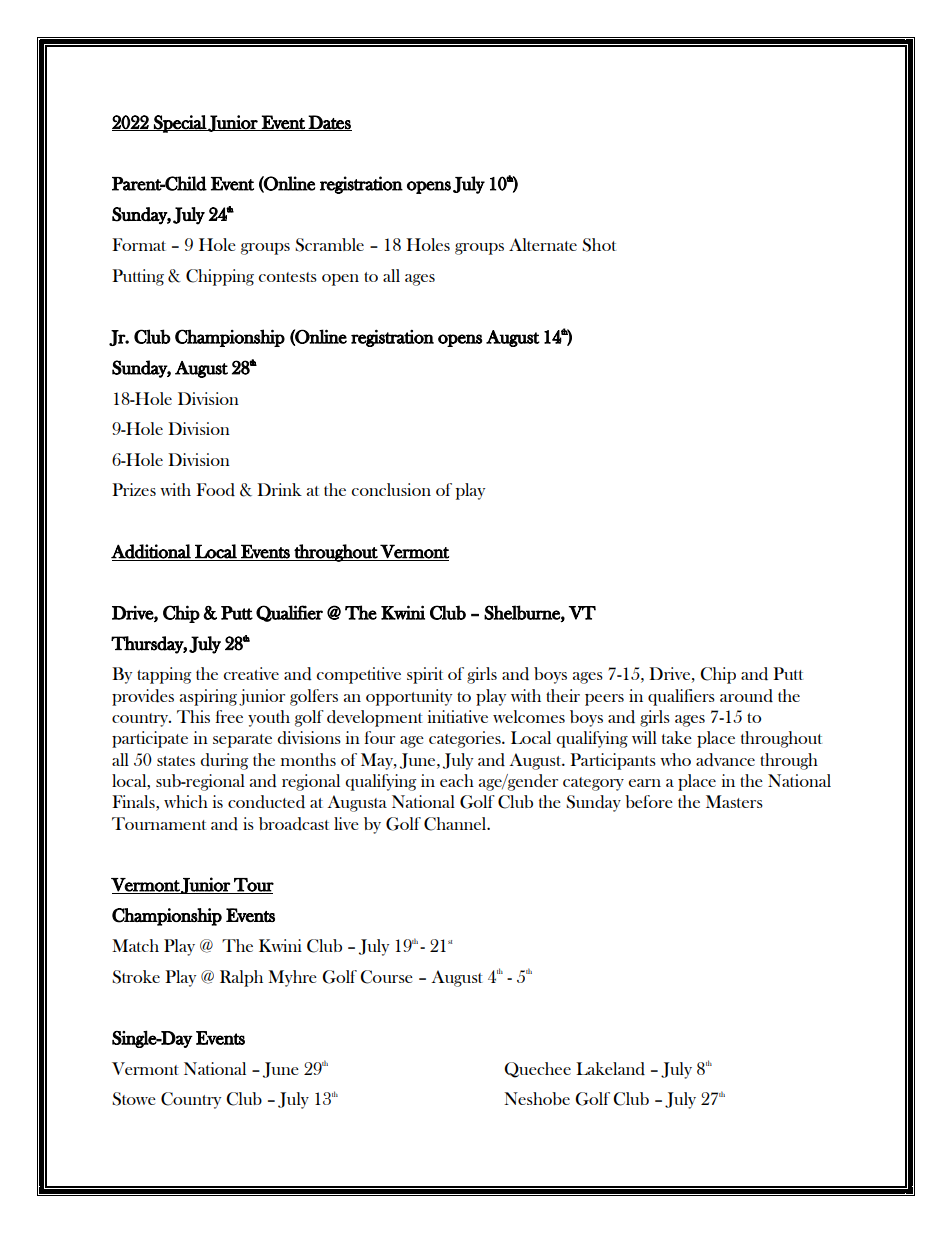 Image resolution: width=952 pixels, height=1233 pixels. I want to click on Dates, so click(329, 123).
